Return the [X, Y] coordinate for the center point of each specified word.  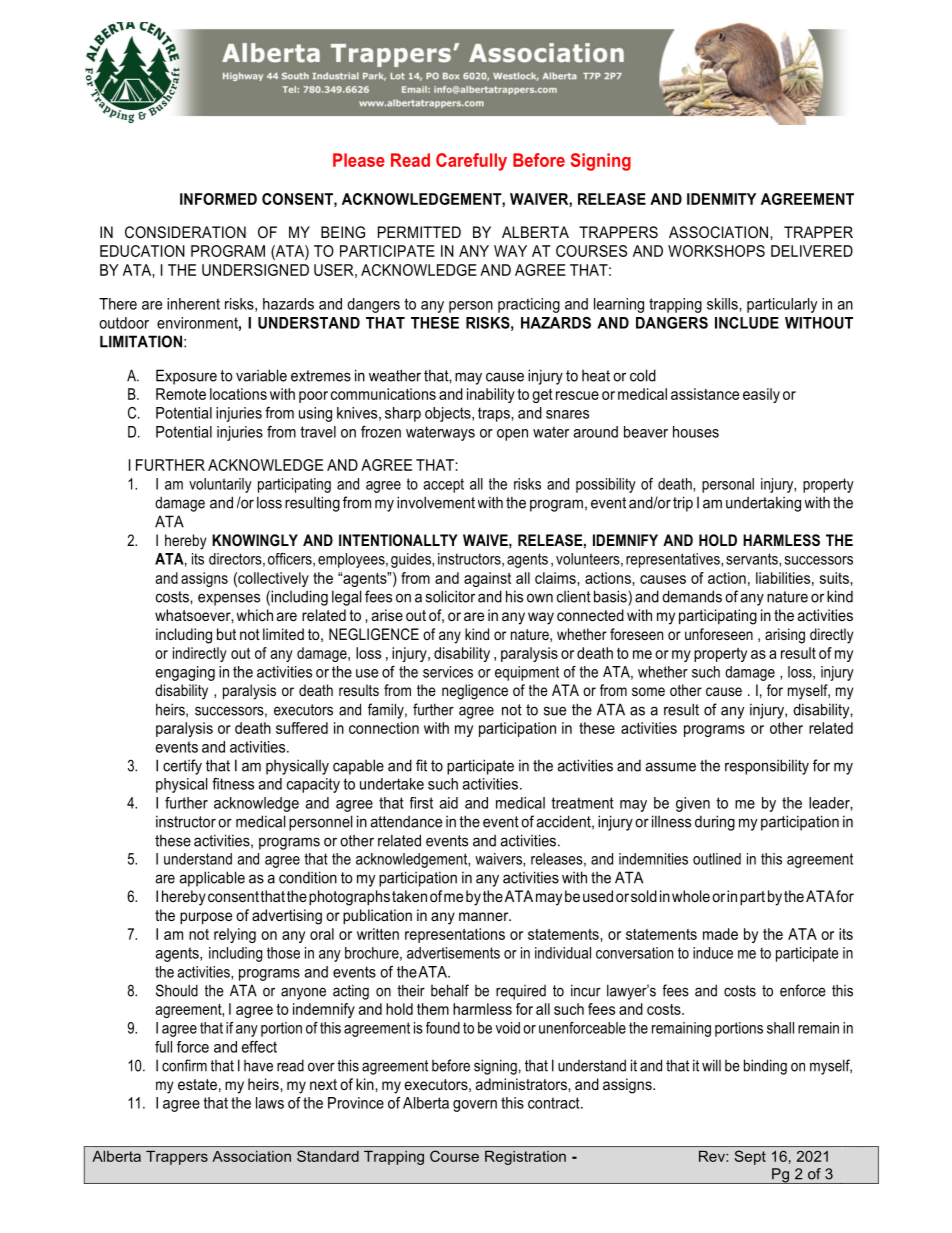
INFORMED [218, 199]
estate [197, 1084]
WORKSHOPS [716, 251]
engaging [185, 673]
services [448, 672]
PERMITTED [419, 232]
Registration [525, 1158]
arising [785, 636]
